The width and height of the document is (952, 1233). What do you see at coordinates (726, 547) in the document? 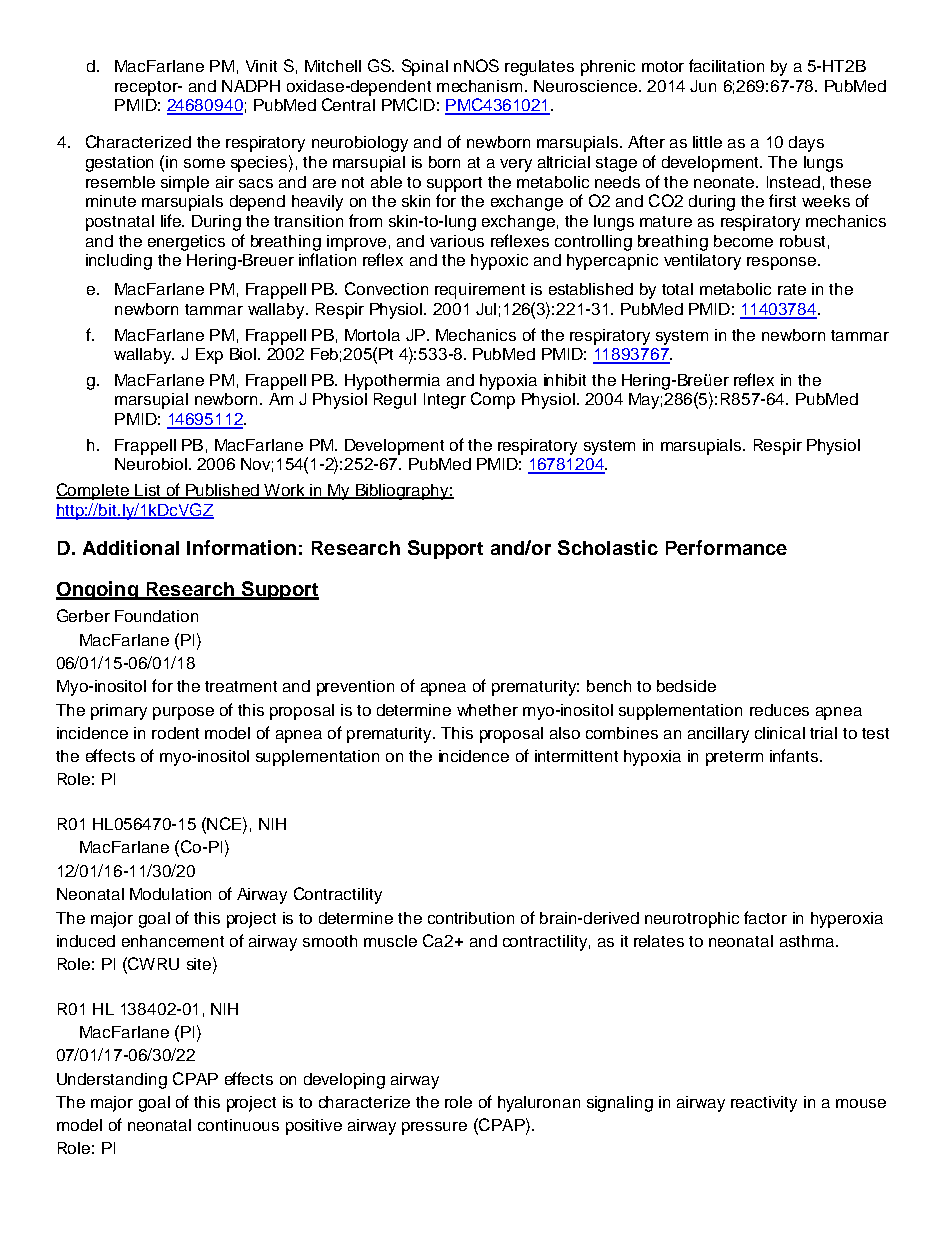
I see `Performance` at bounding box center [726, 547].
